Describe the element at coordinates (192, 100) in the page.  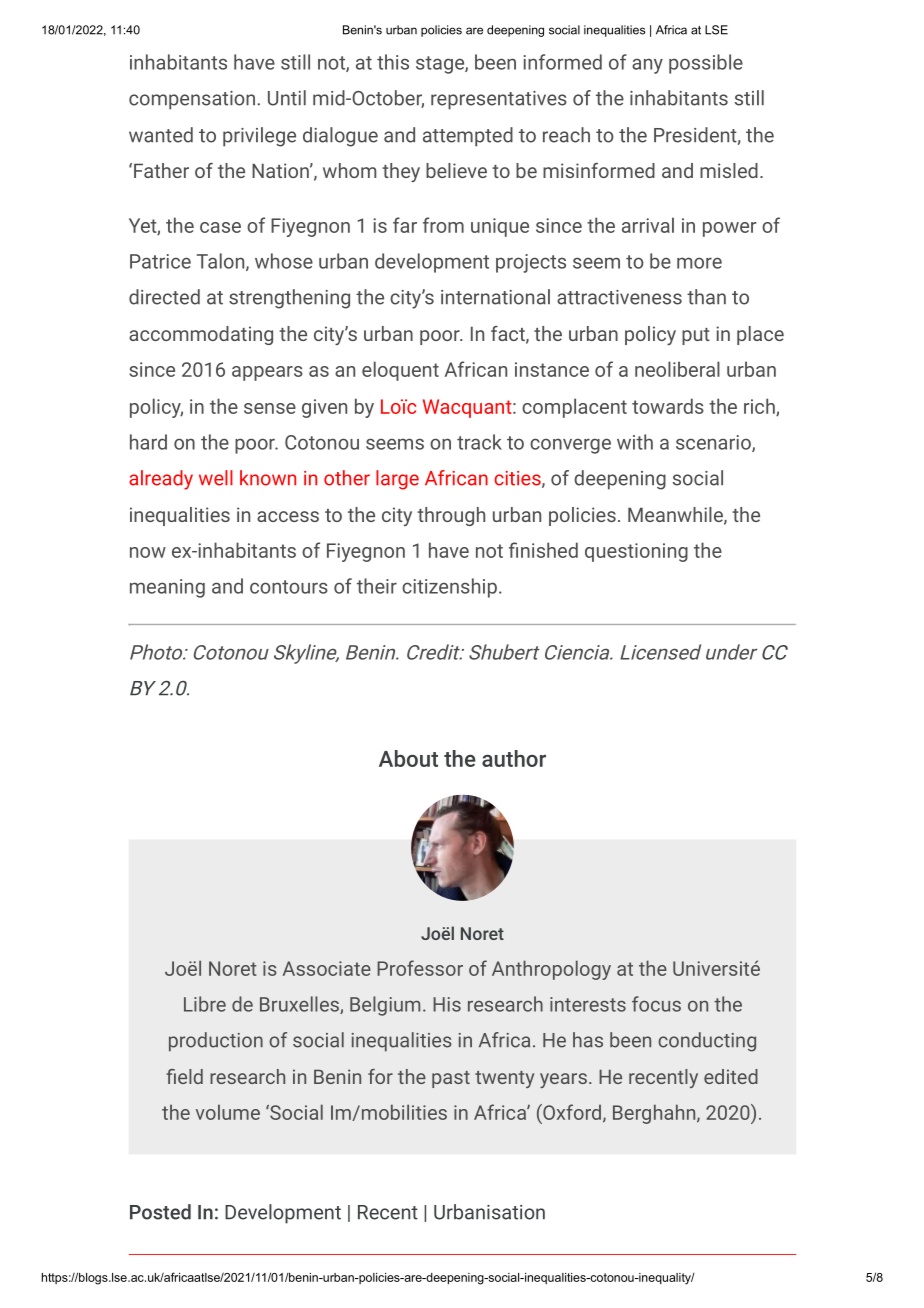
I see `compensation` at that location.
